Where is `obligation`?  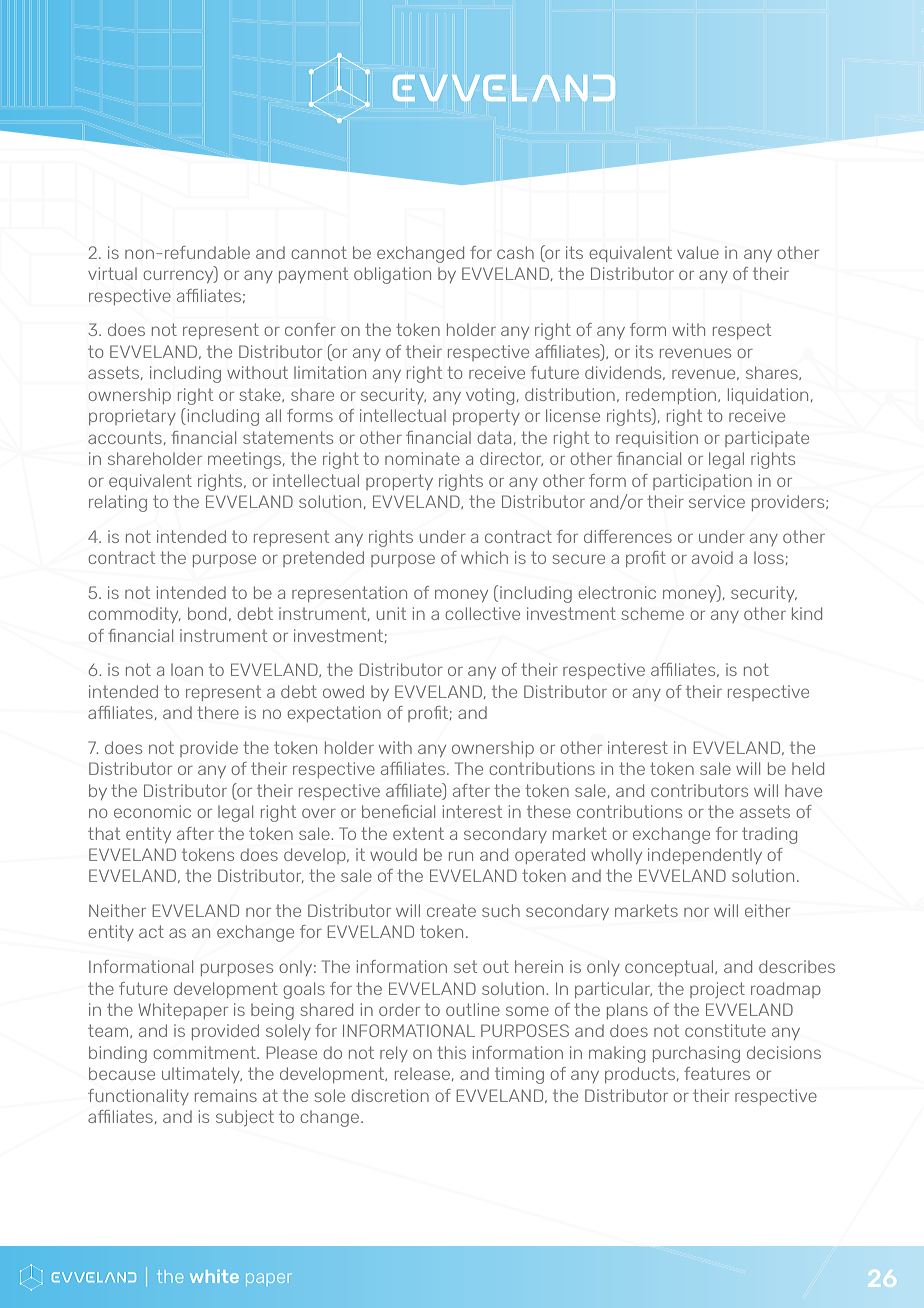
obligation is located at coordinates (392, 275).
